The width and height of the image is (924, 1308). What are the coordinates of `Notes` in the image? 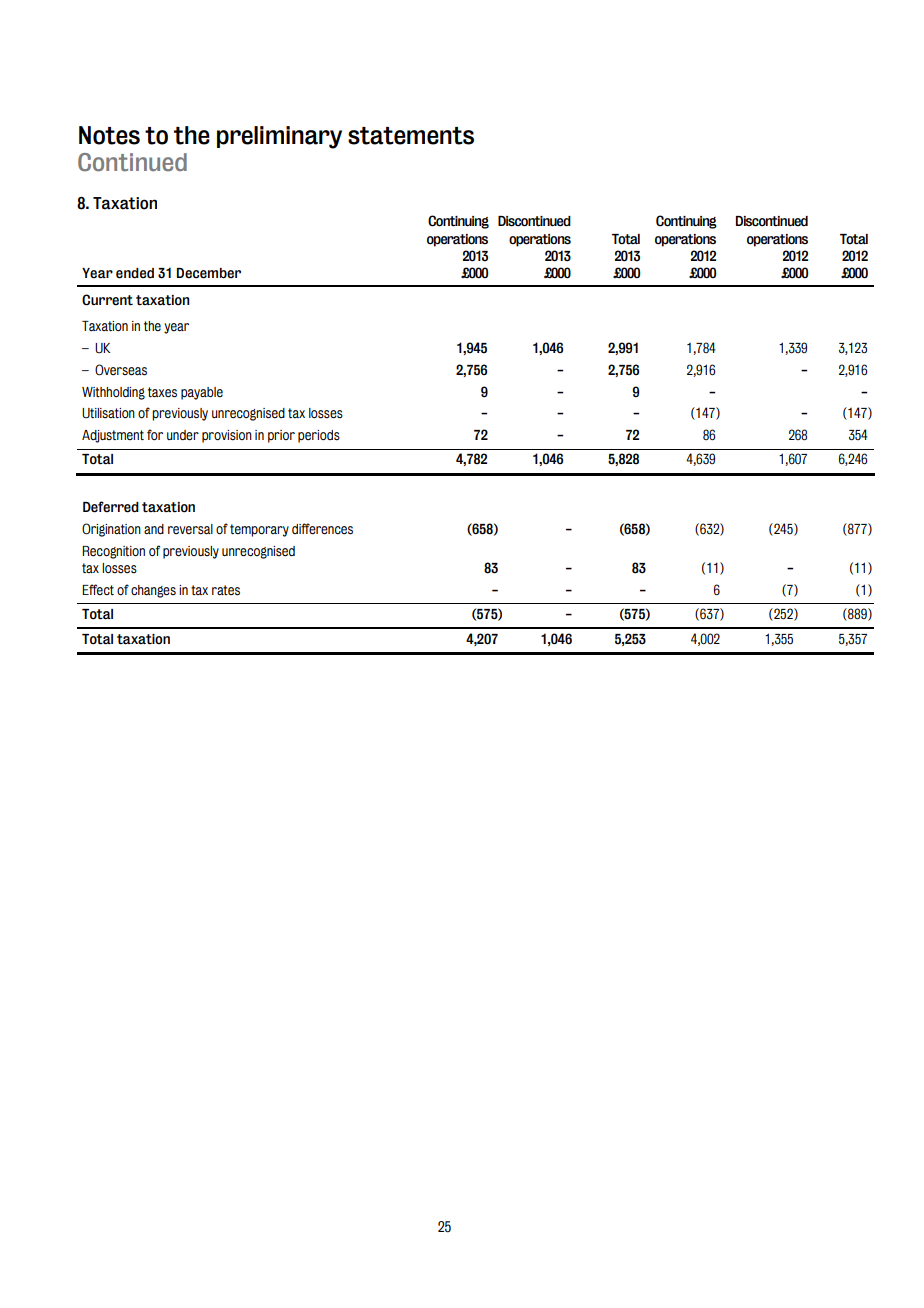 It's located at (109, 135).
